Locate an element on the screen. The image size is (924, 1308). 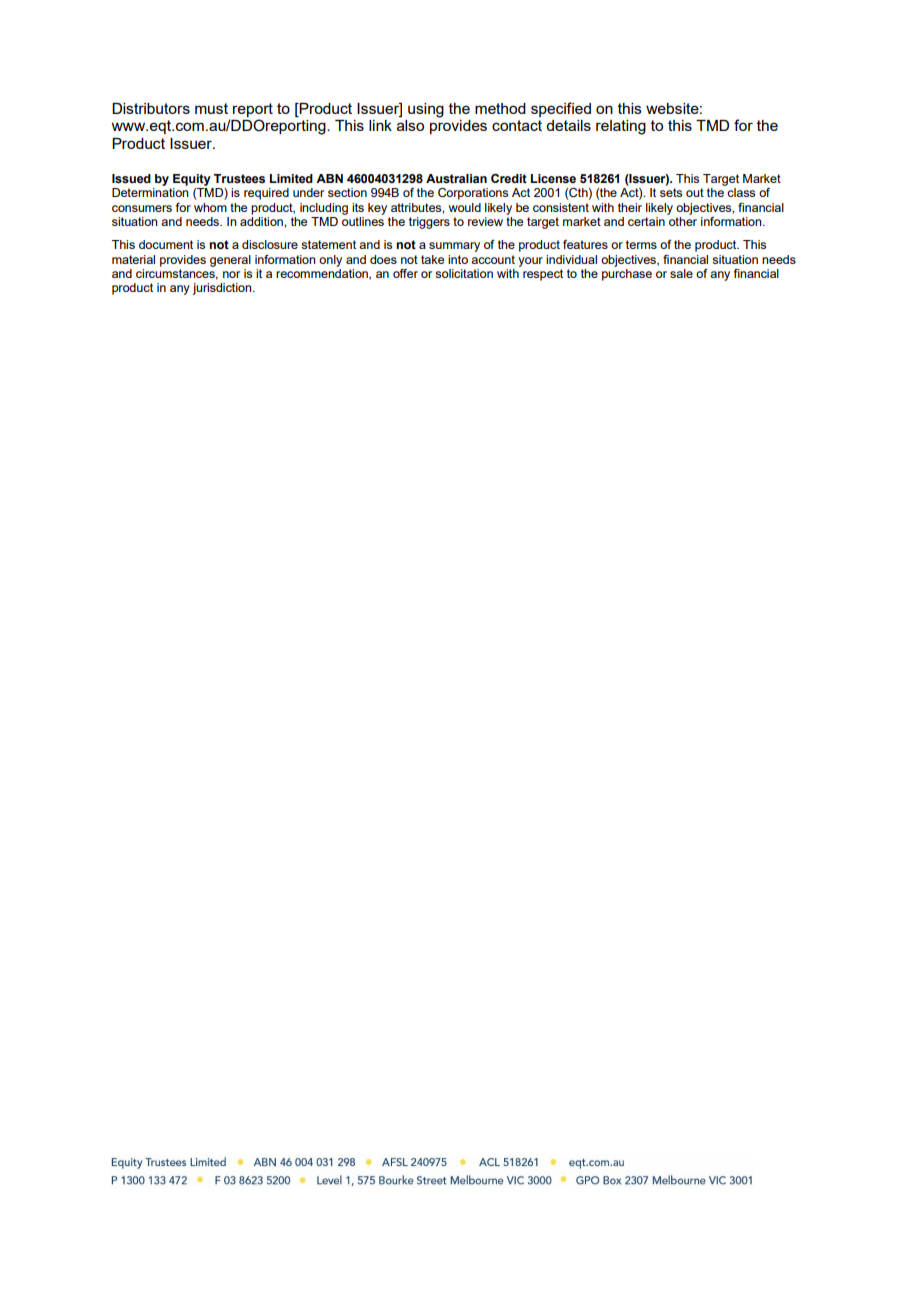
relating is located at coordinates (621, 127).
